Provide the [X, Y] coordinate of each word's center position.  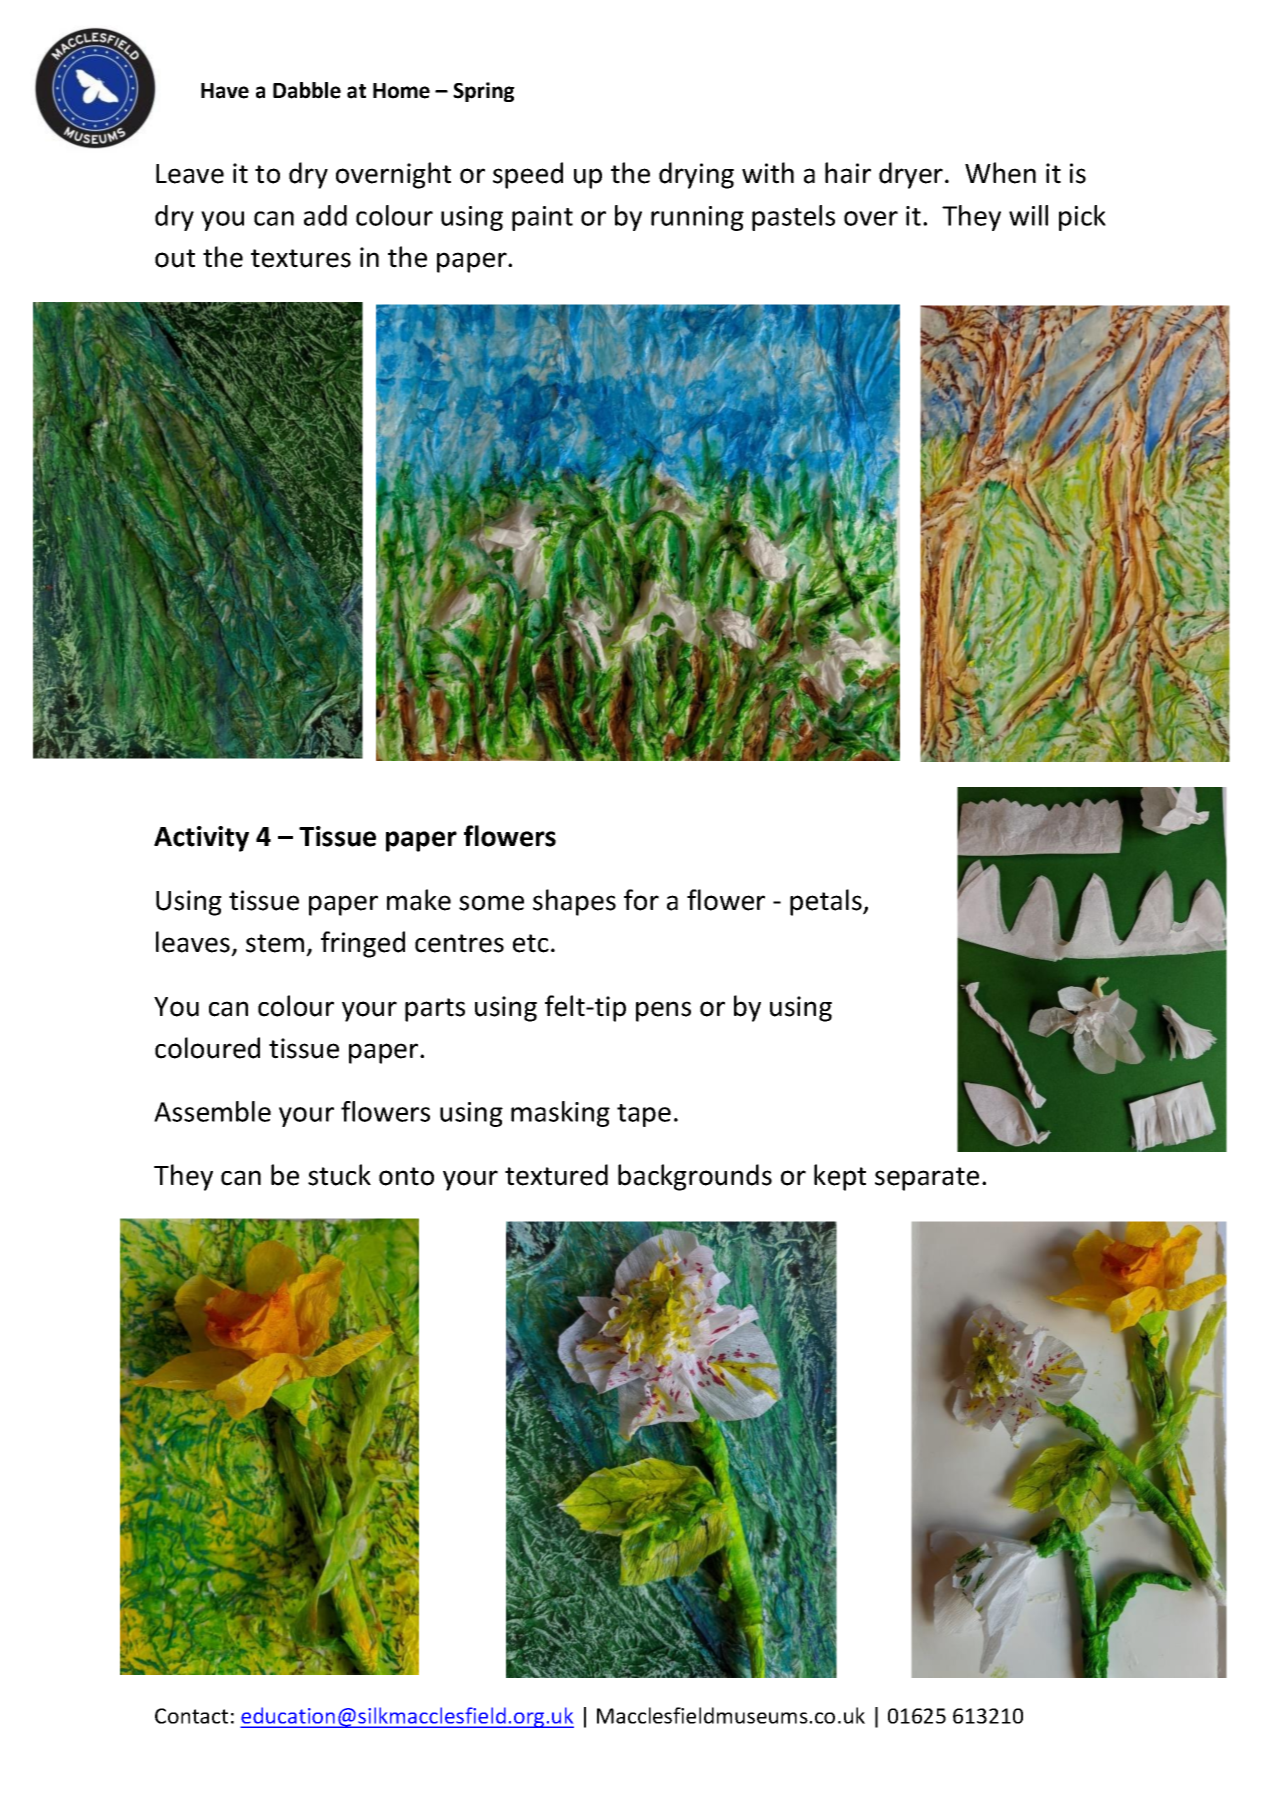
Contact [191, 1716]
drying [696, 175]
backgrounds [695, 1177]
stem [275, 943]
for [641, 900]
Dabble [307, 90]
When [1000, 173]
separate [927, 1179]
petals [827, 902]
